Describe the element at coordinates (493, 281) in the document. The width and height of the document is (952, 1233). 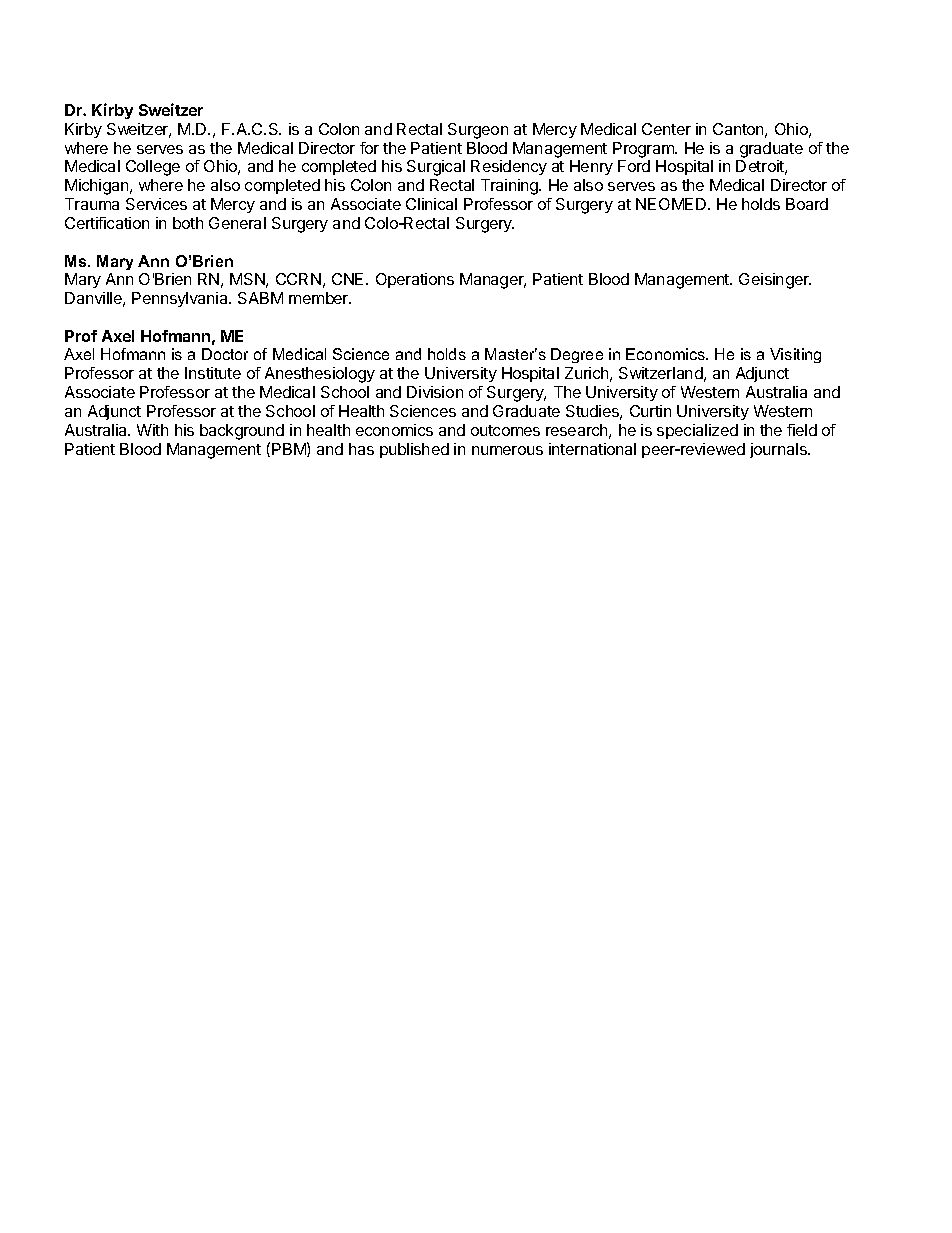
I see `Manager` at that location.
